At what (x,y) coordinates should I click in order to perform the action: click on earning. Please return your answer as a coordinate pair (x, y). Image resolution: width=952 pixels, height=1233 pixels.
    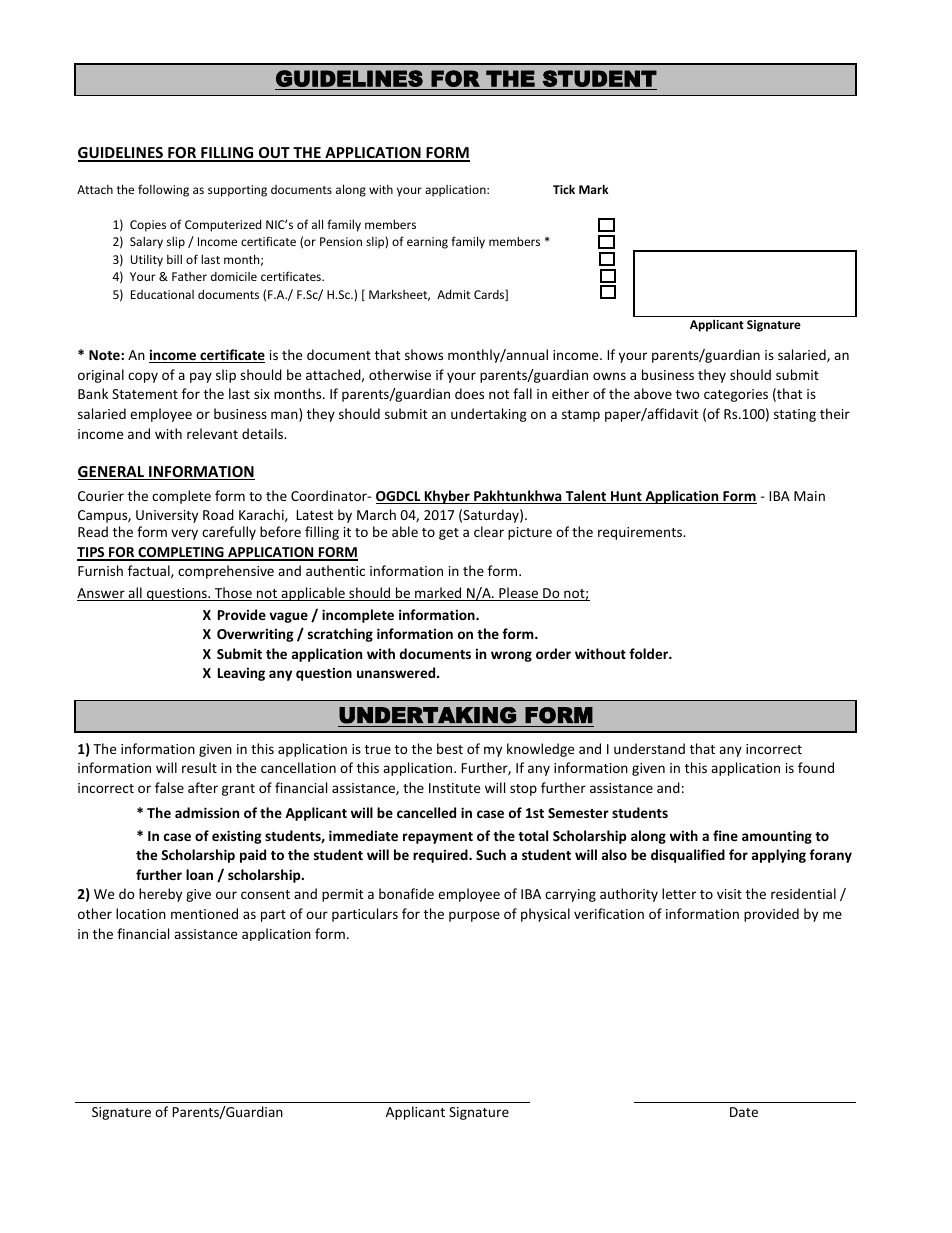
    Looking at the image, I should click on (427, 243).
